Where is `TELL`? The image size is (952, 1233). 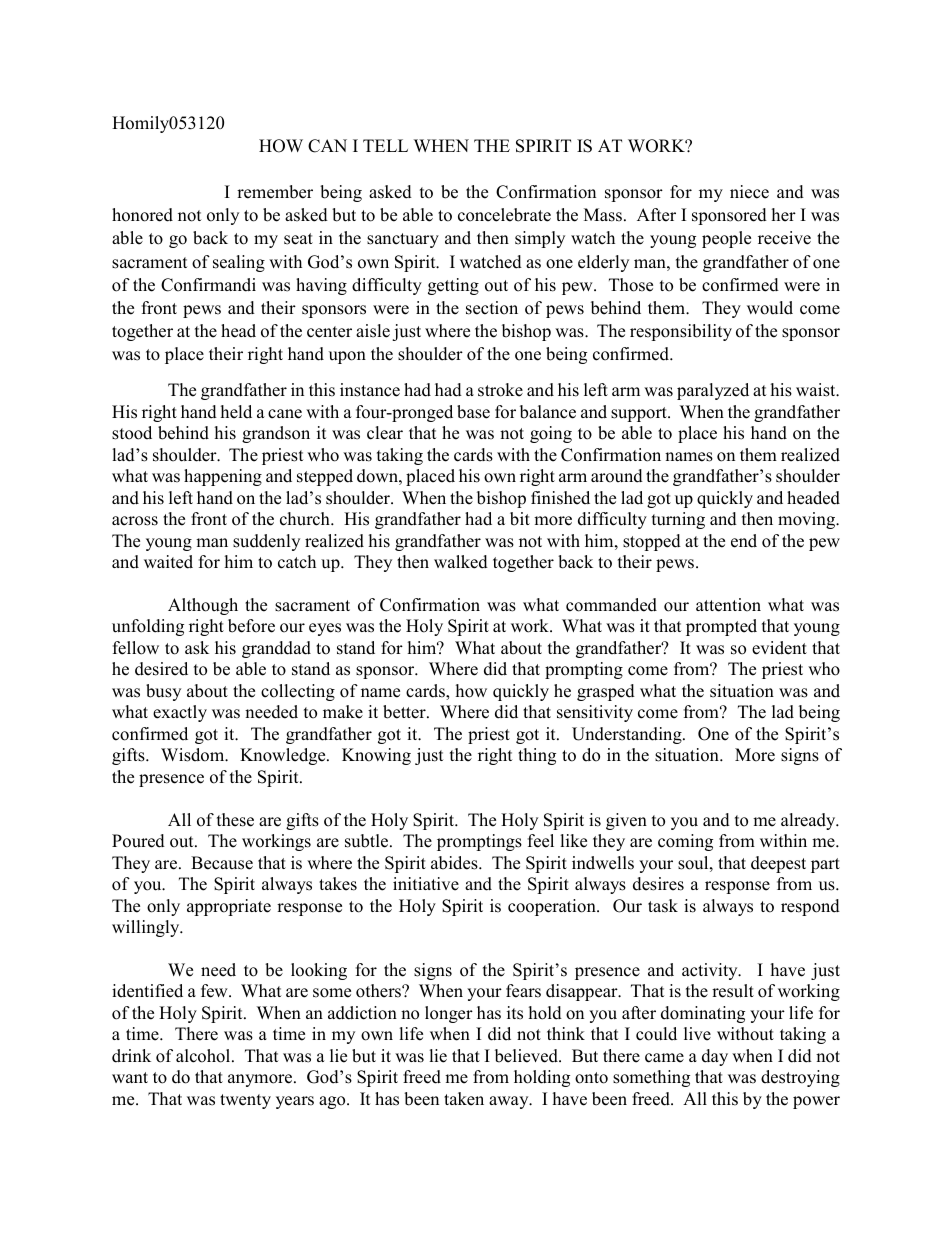
TELL is located at coordinates (385, 145).
